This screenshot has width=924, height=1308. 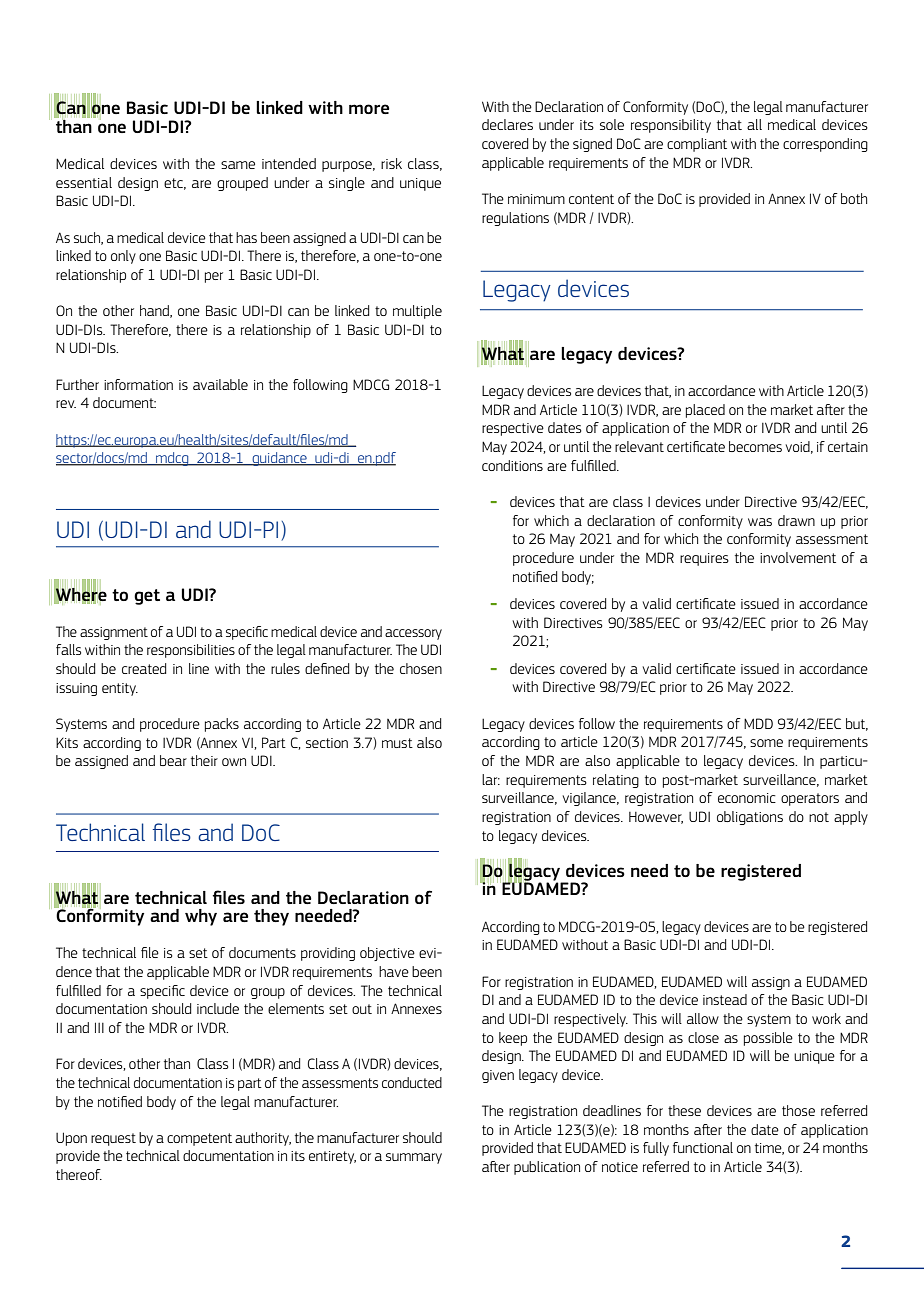 I want to click on same, so click(x=238, y=165).
